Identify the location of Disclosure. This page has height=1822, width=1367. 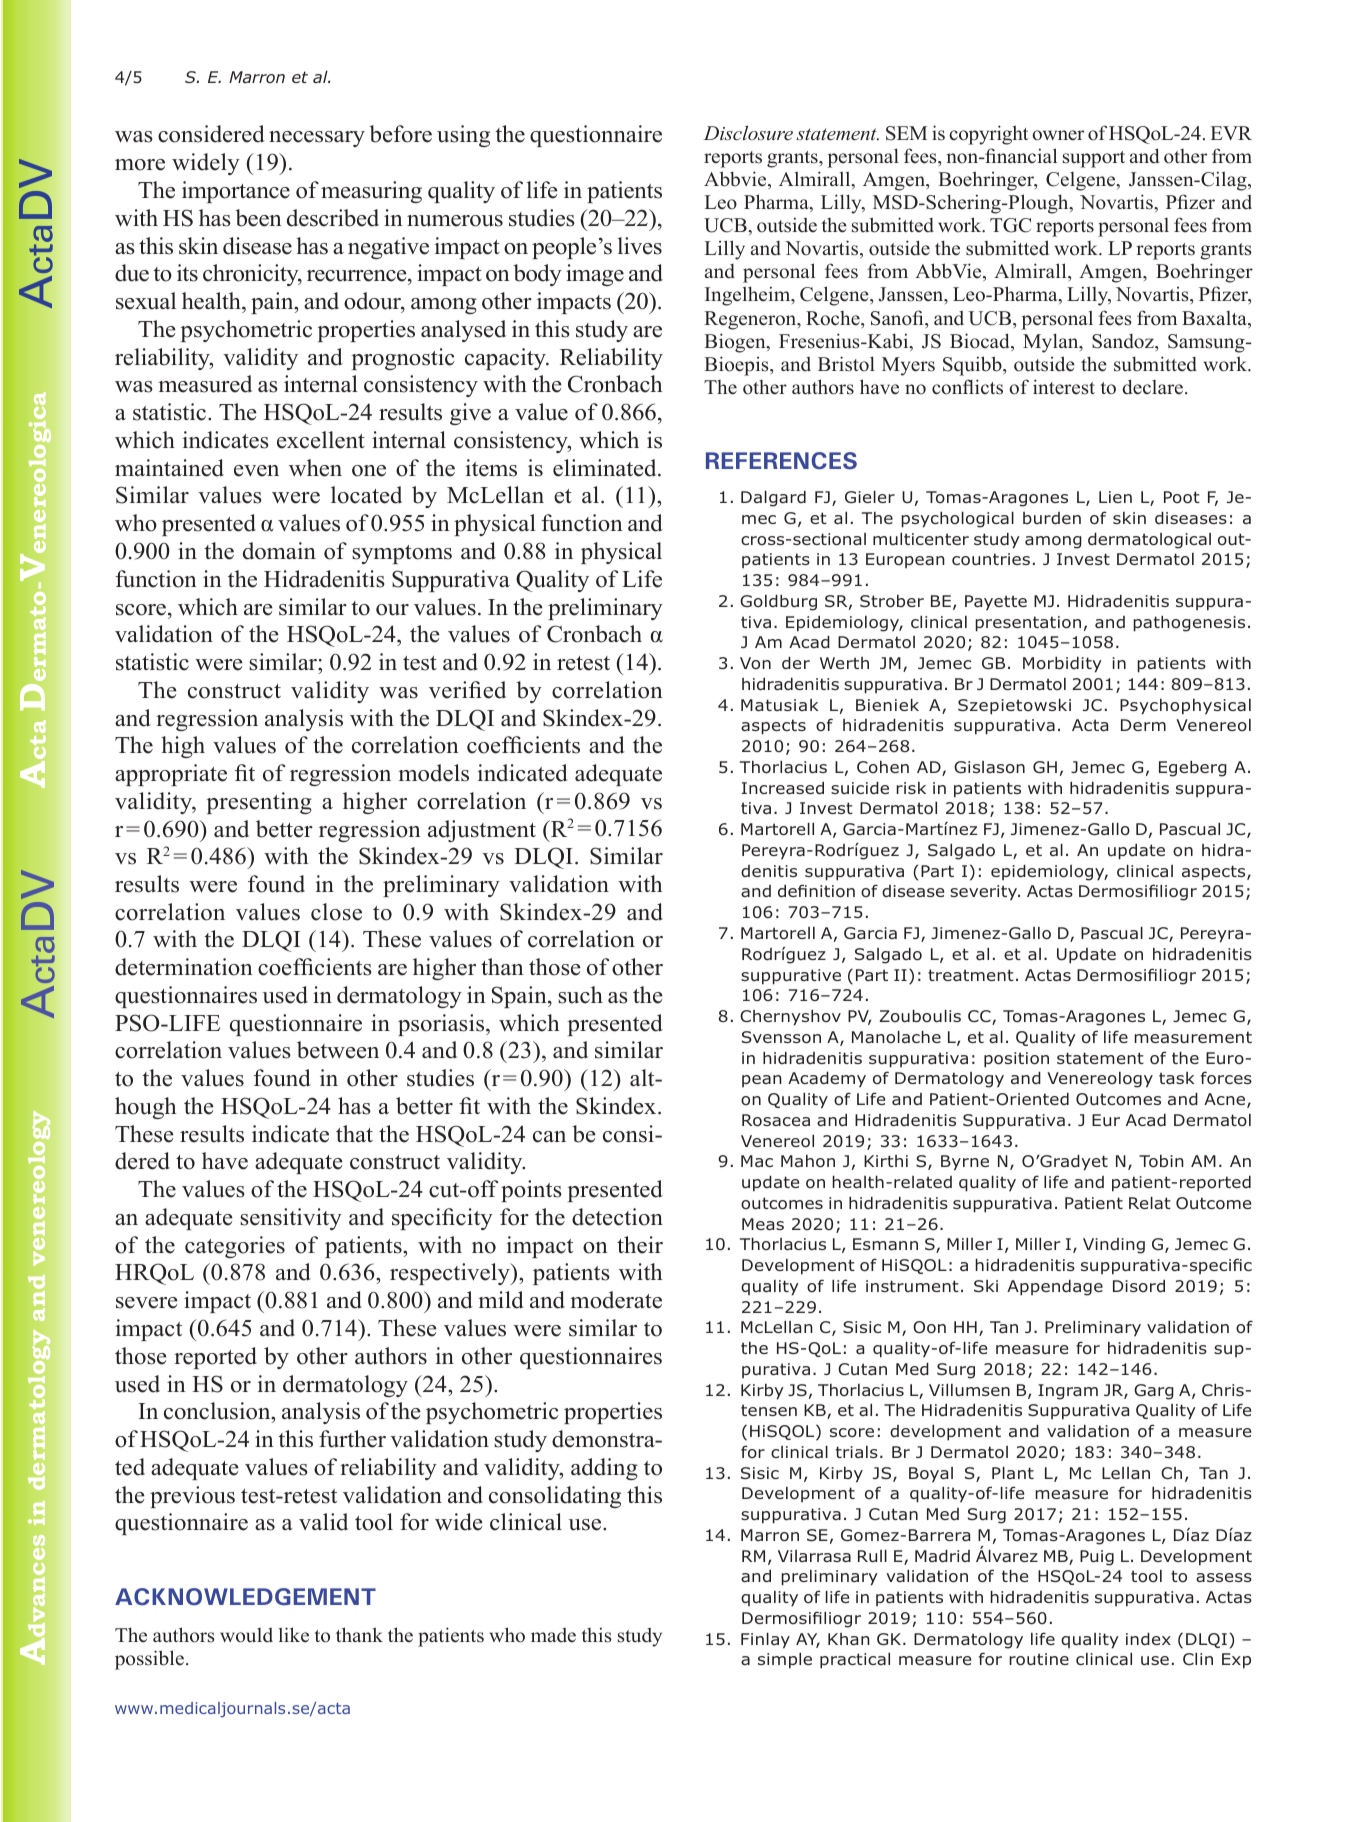
(748, 133).
